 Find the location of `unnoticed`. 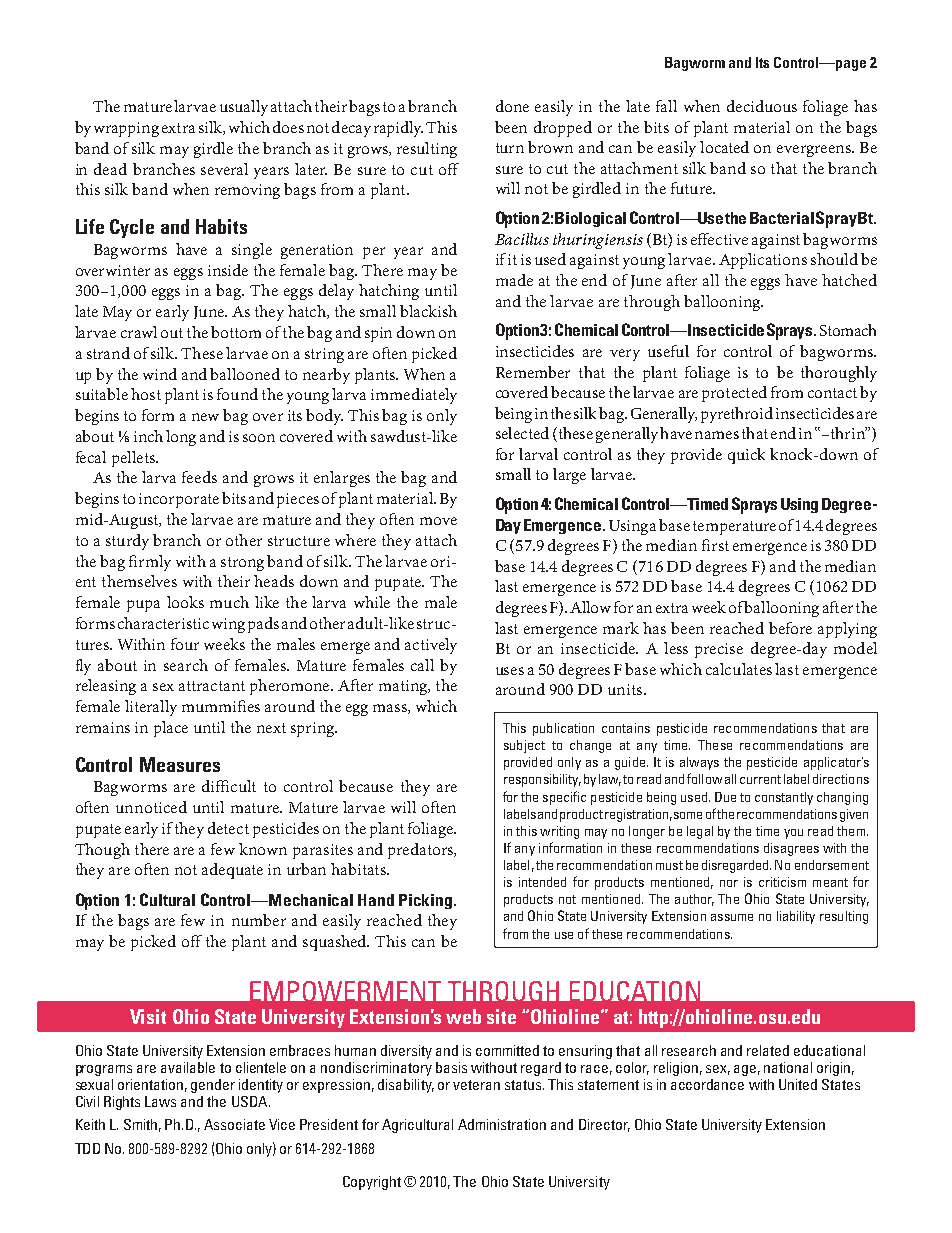

unnoticed is located at coordinates (151, 807).
